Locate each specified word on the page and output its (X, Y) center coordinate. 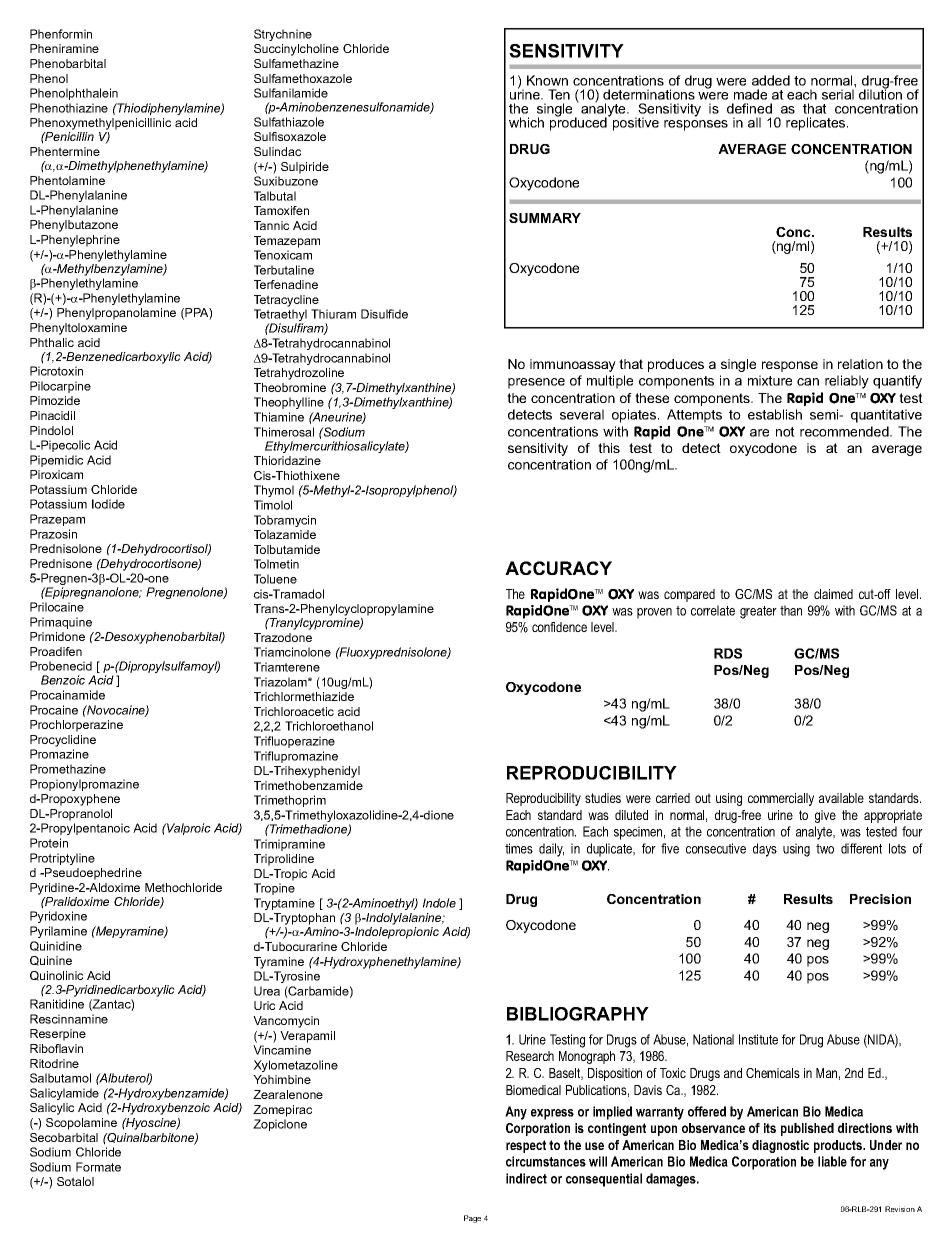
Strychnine (283, 35)
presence (536, 383)
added (771, 80)
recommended (845, 431)
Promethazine (68, 769)
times (519, 848)
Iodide (108, 504)
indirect (526, 1178)
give (825, 816)
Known (547, 80)
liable (832, 1161)
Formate (98, 1167)
